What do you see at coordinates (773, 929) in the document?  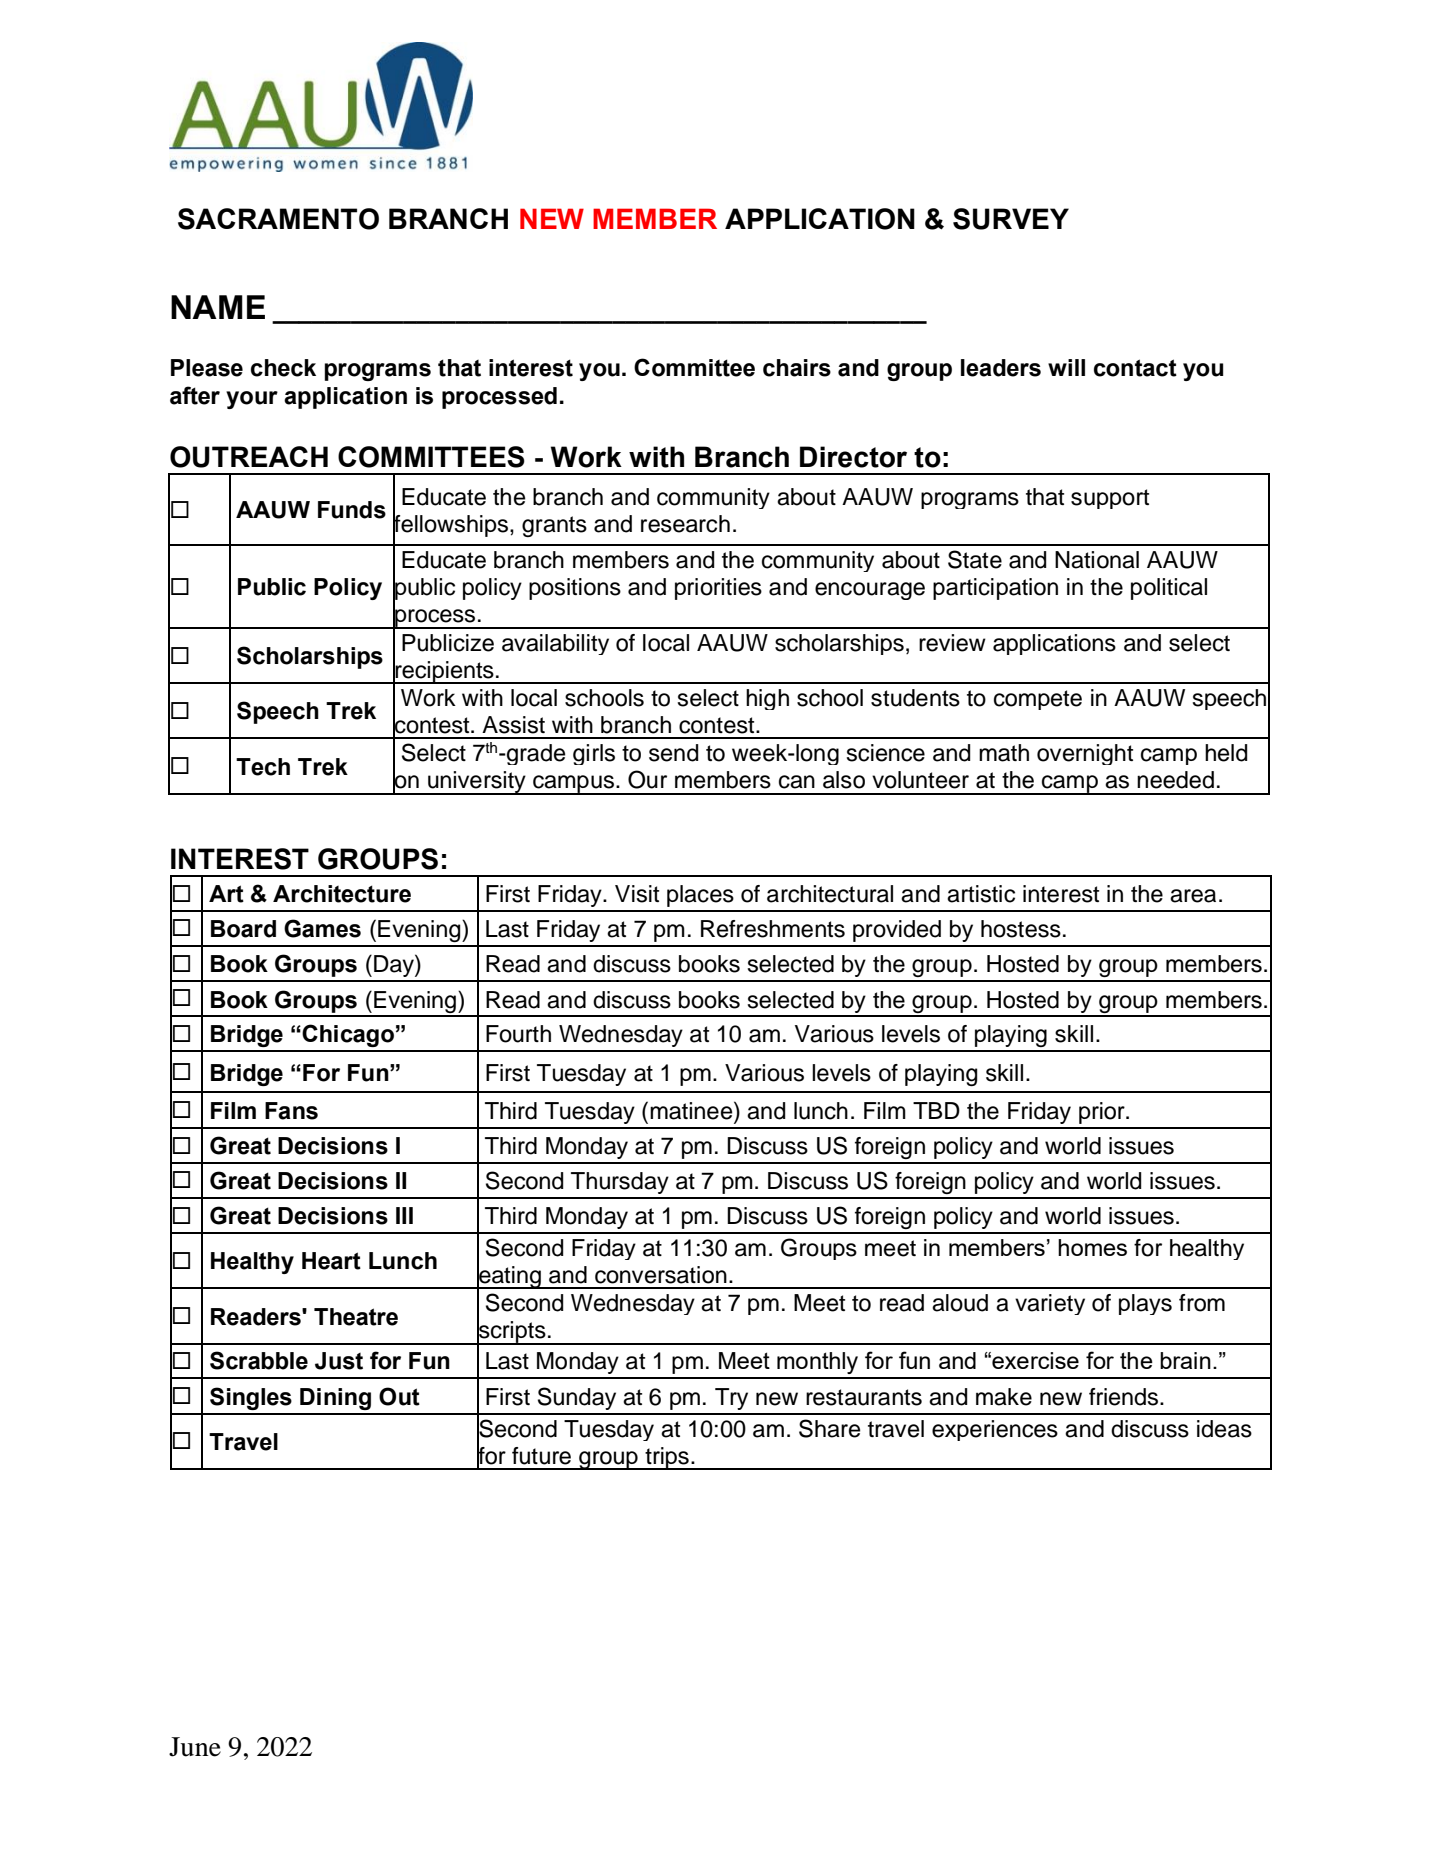 I see `Refreshments` at bounding box center [773, 929].
